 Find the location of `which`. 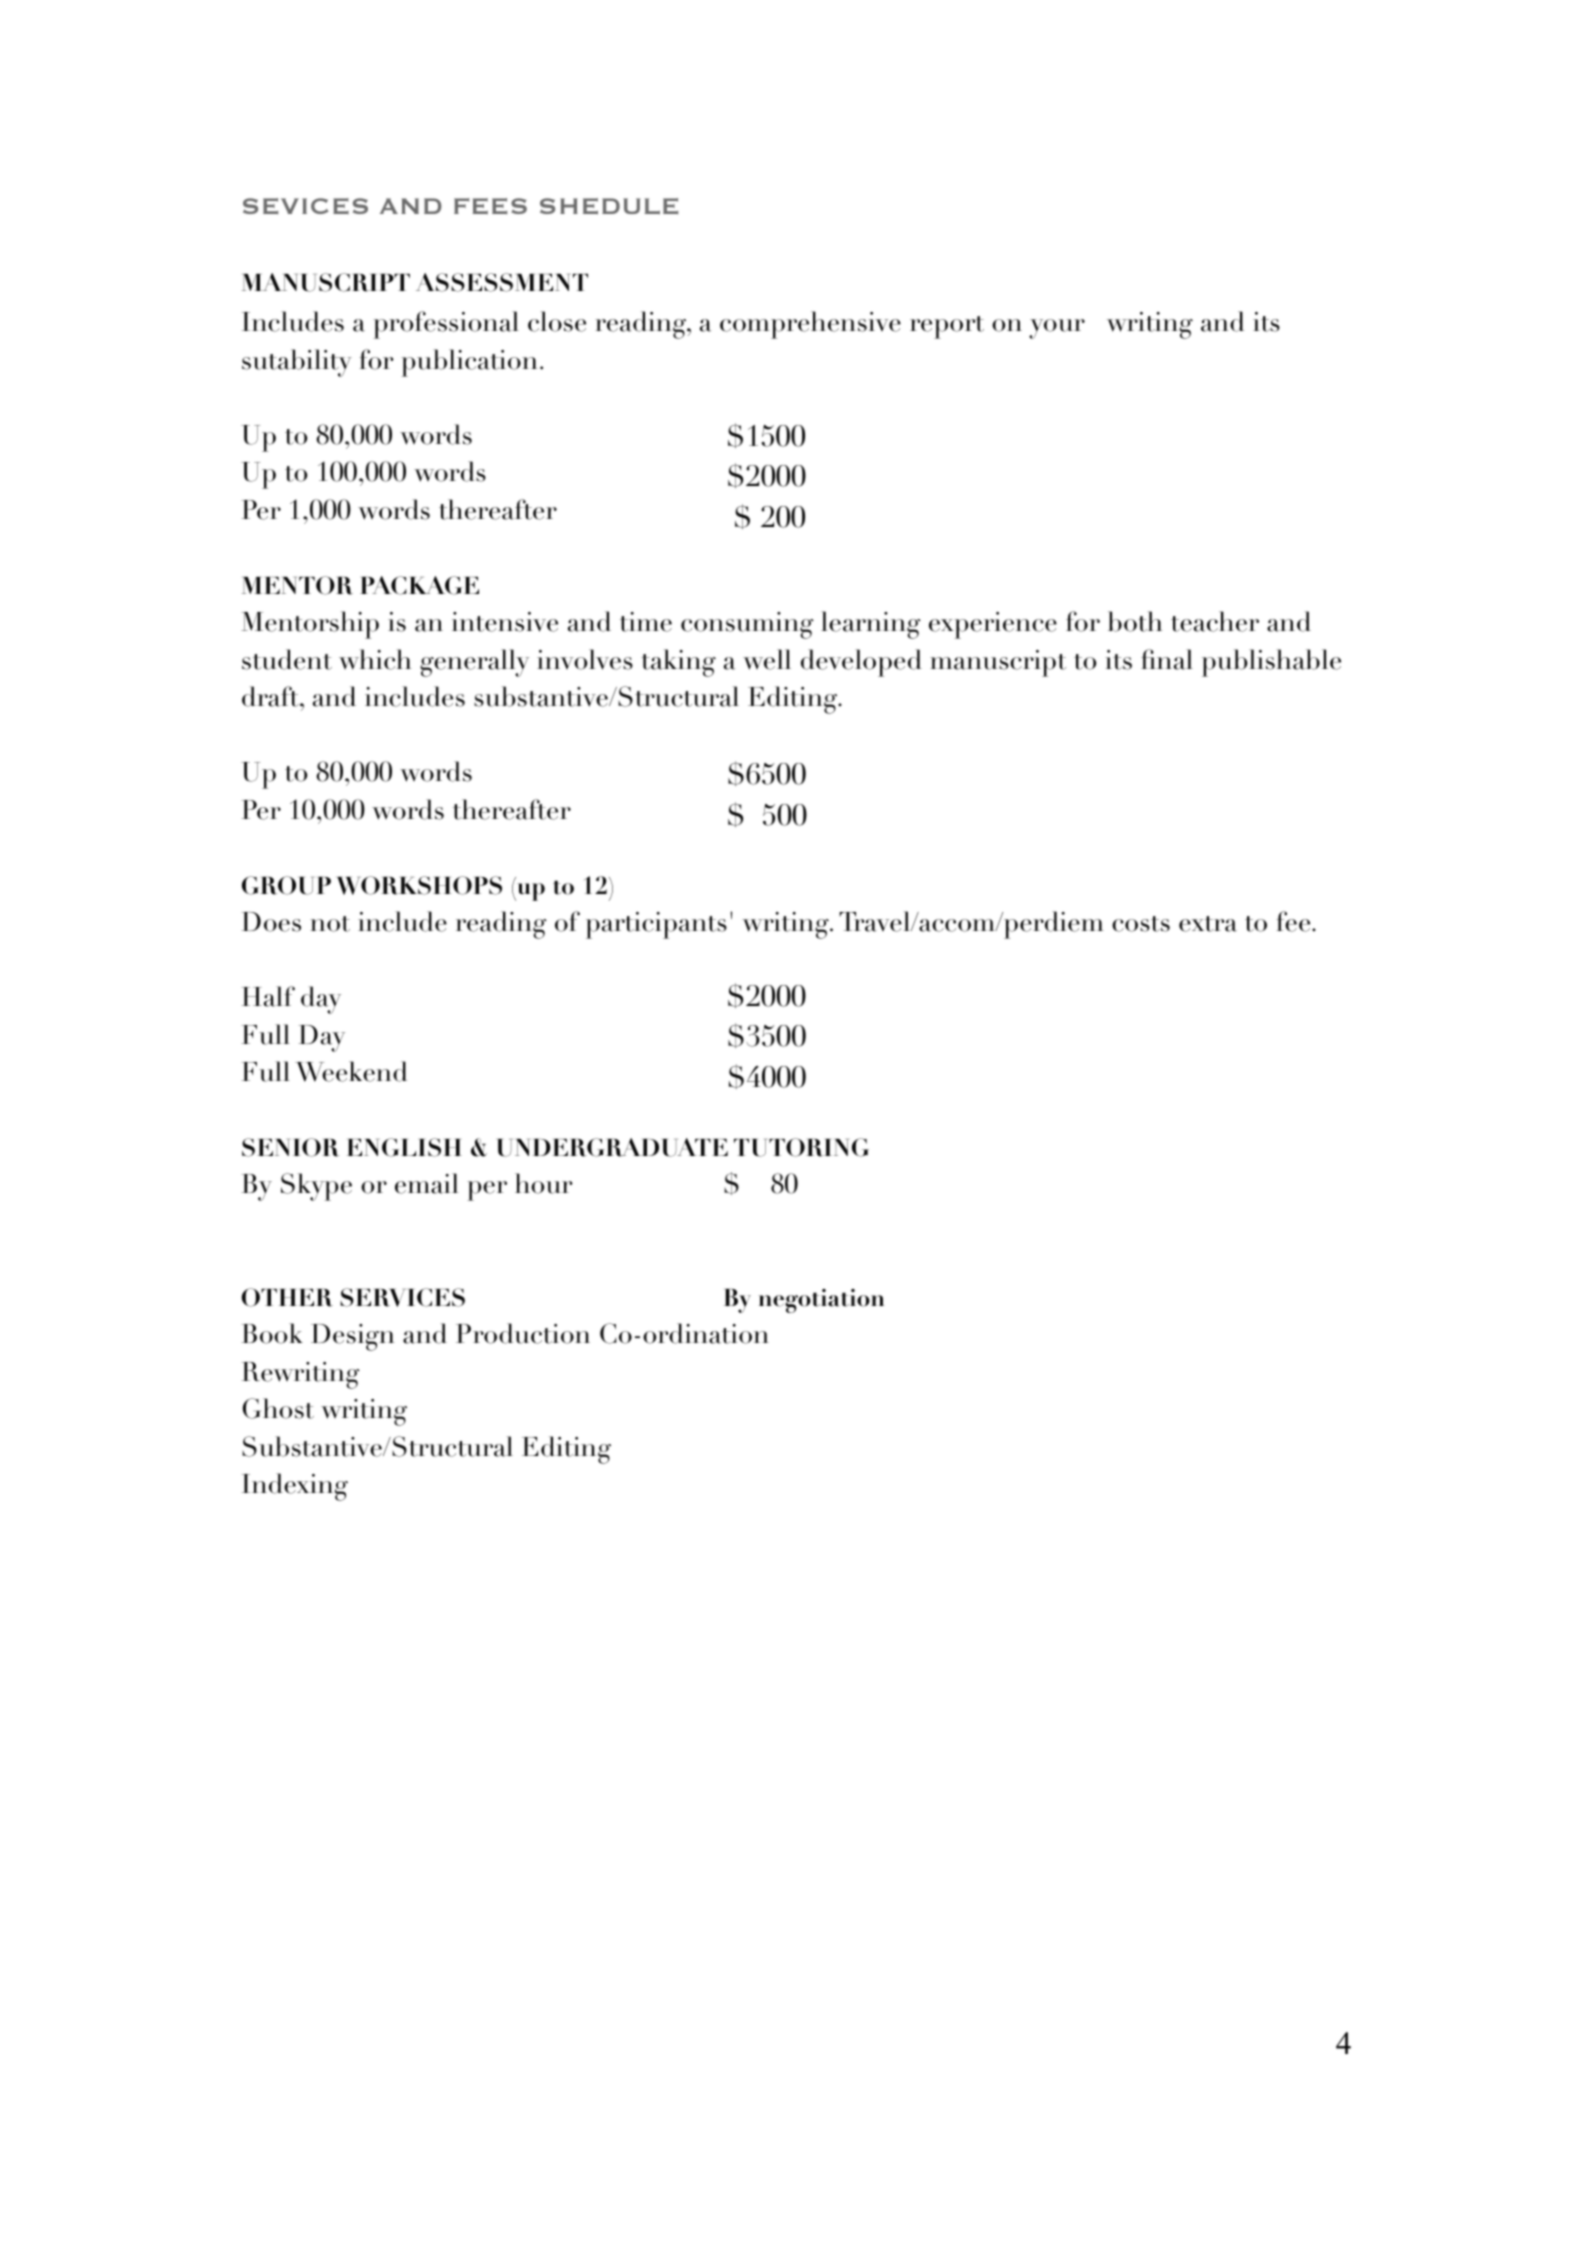

which is located at coordinates (375, 659).
